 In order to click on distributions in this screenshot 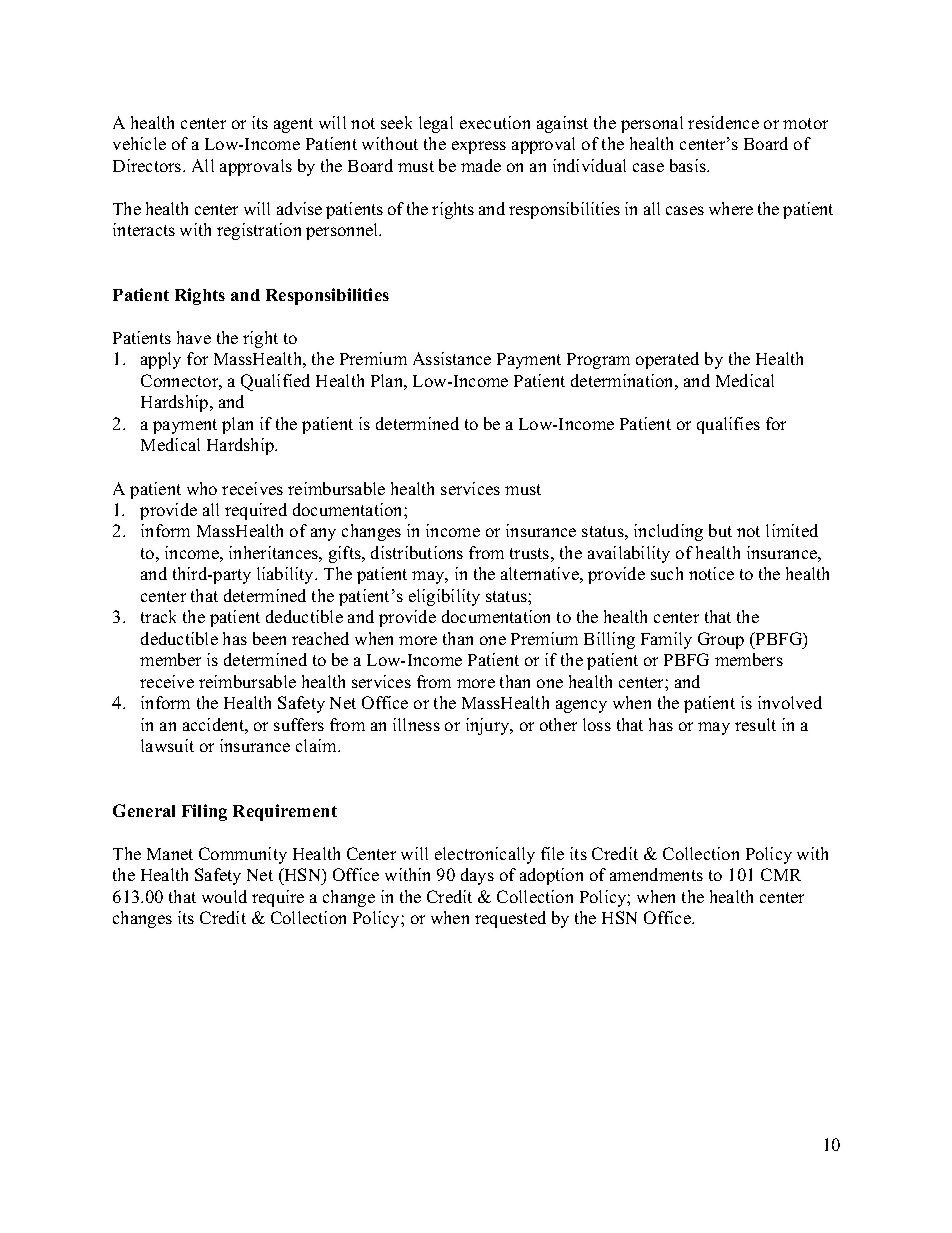, I will do `click(417, 552)`.
